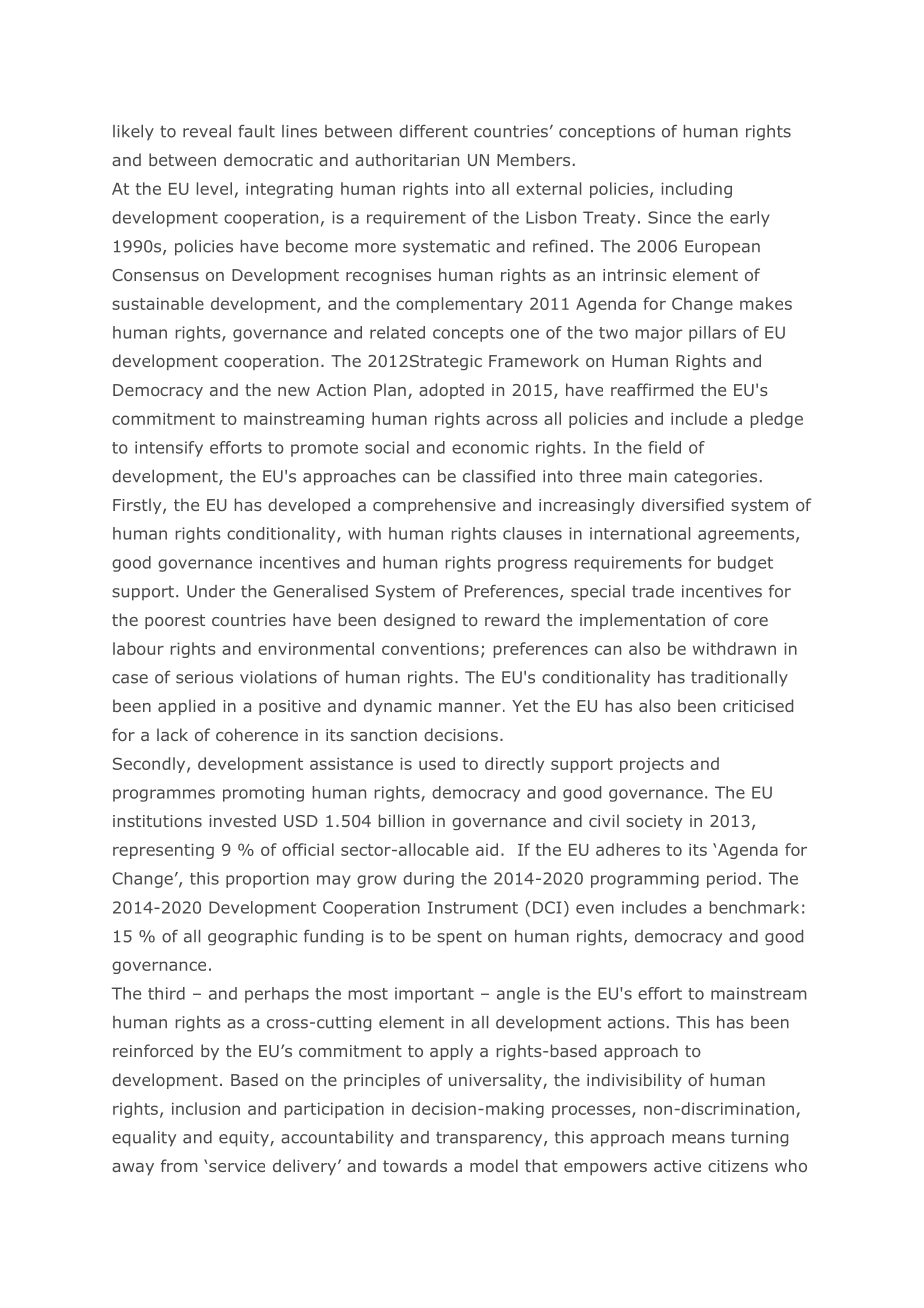 This document has width=924, height=1308. I want to click on lack, so click(172, 734).
